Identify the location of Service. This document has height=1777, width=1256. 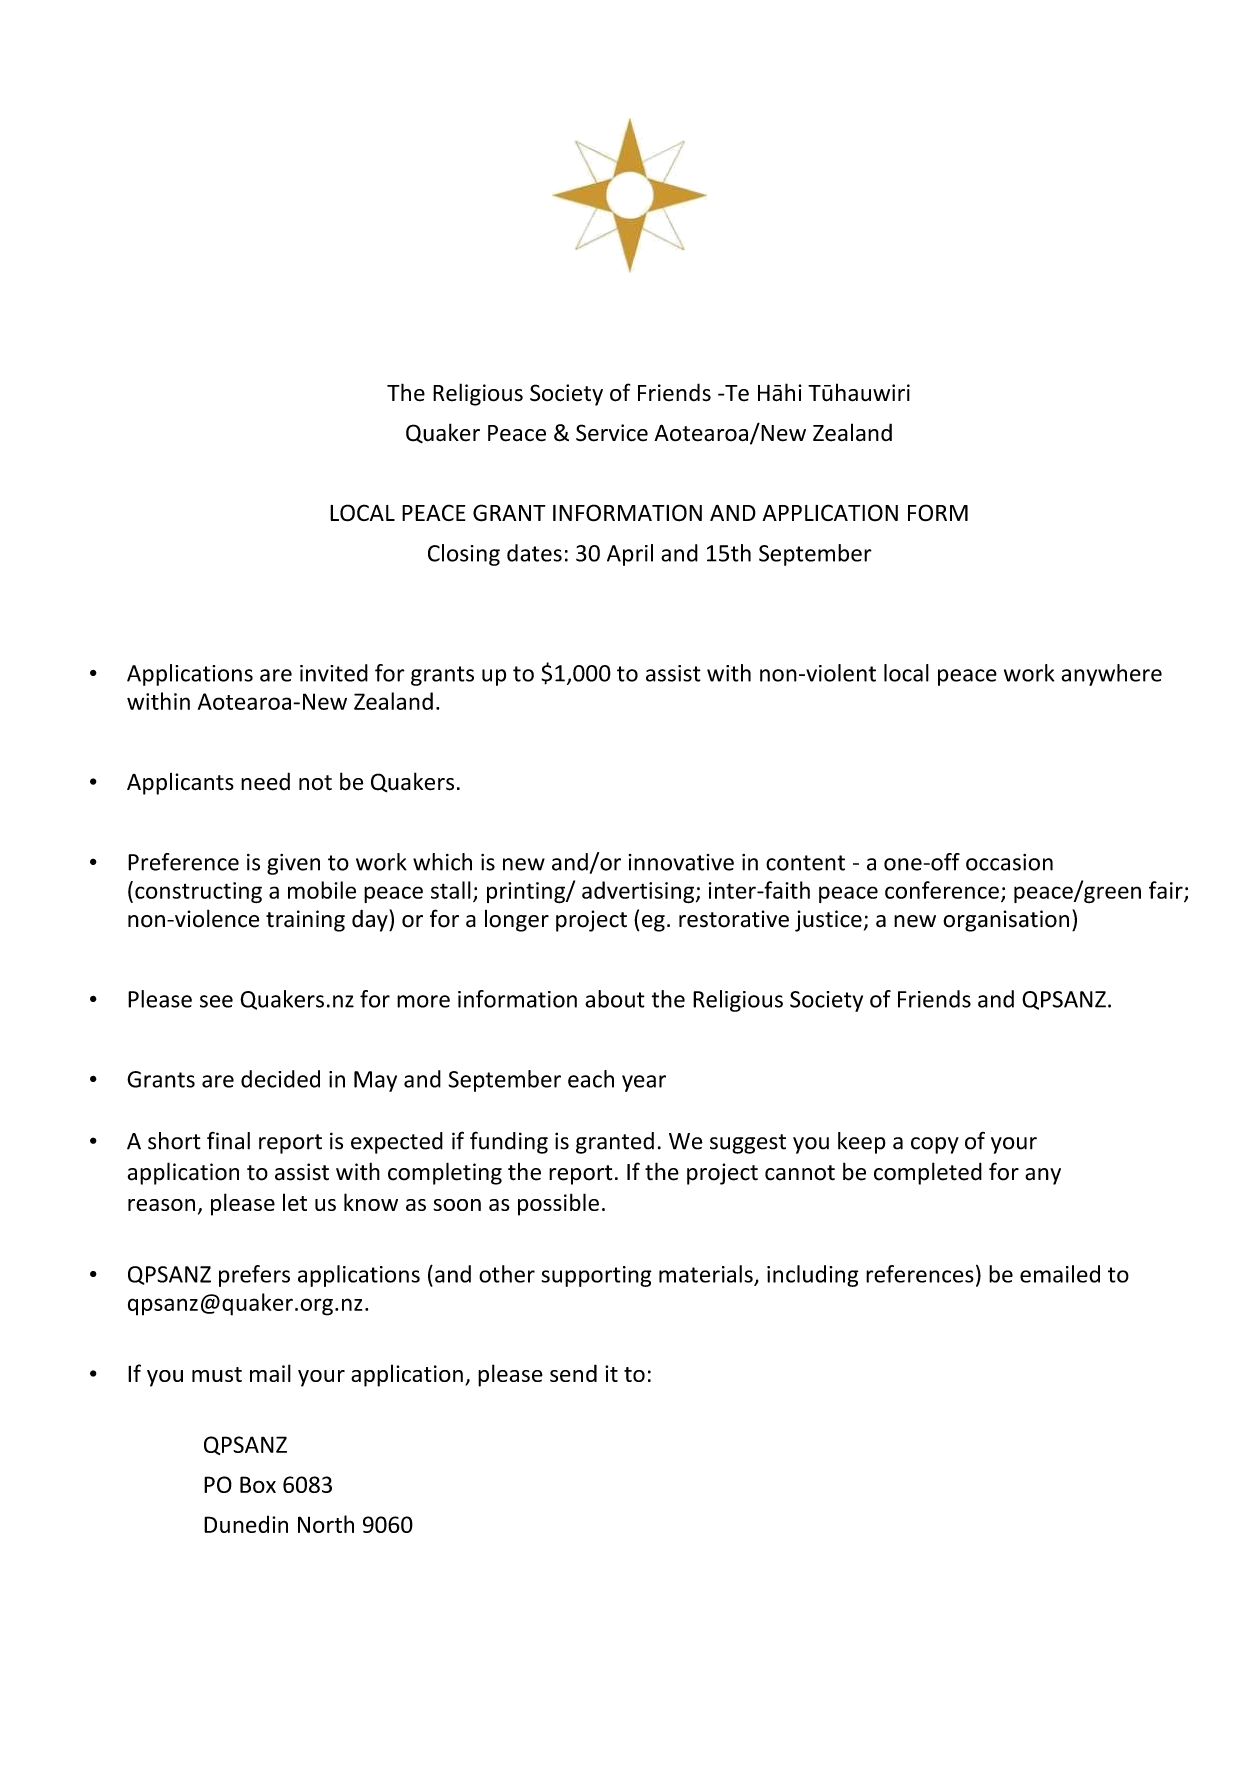
(612, 433).
